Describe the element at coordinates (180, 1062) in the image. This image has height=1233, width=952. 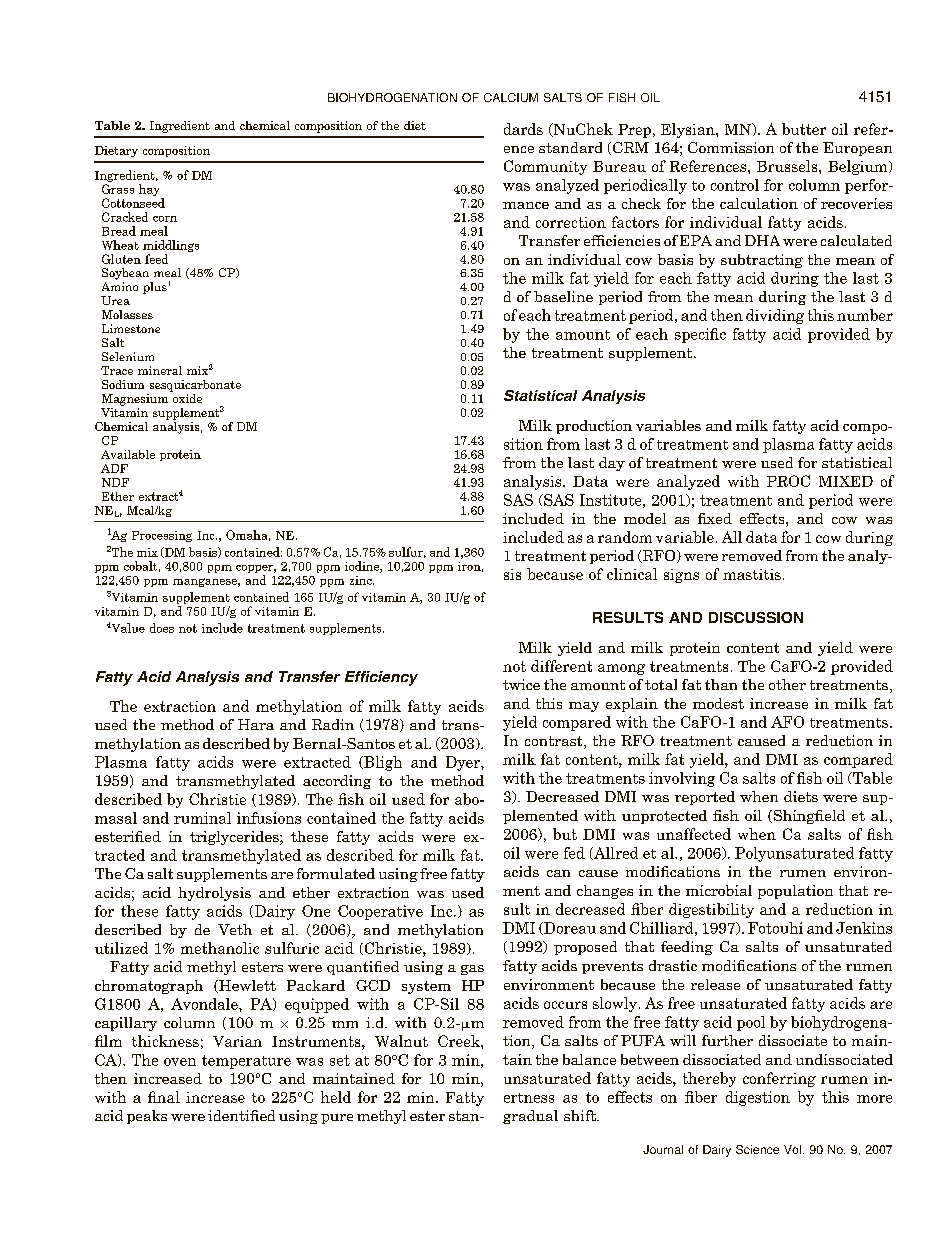
I see `oven` at that location.
